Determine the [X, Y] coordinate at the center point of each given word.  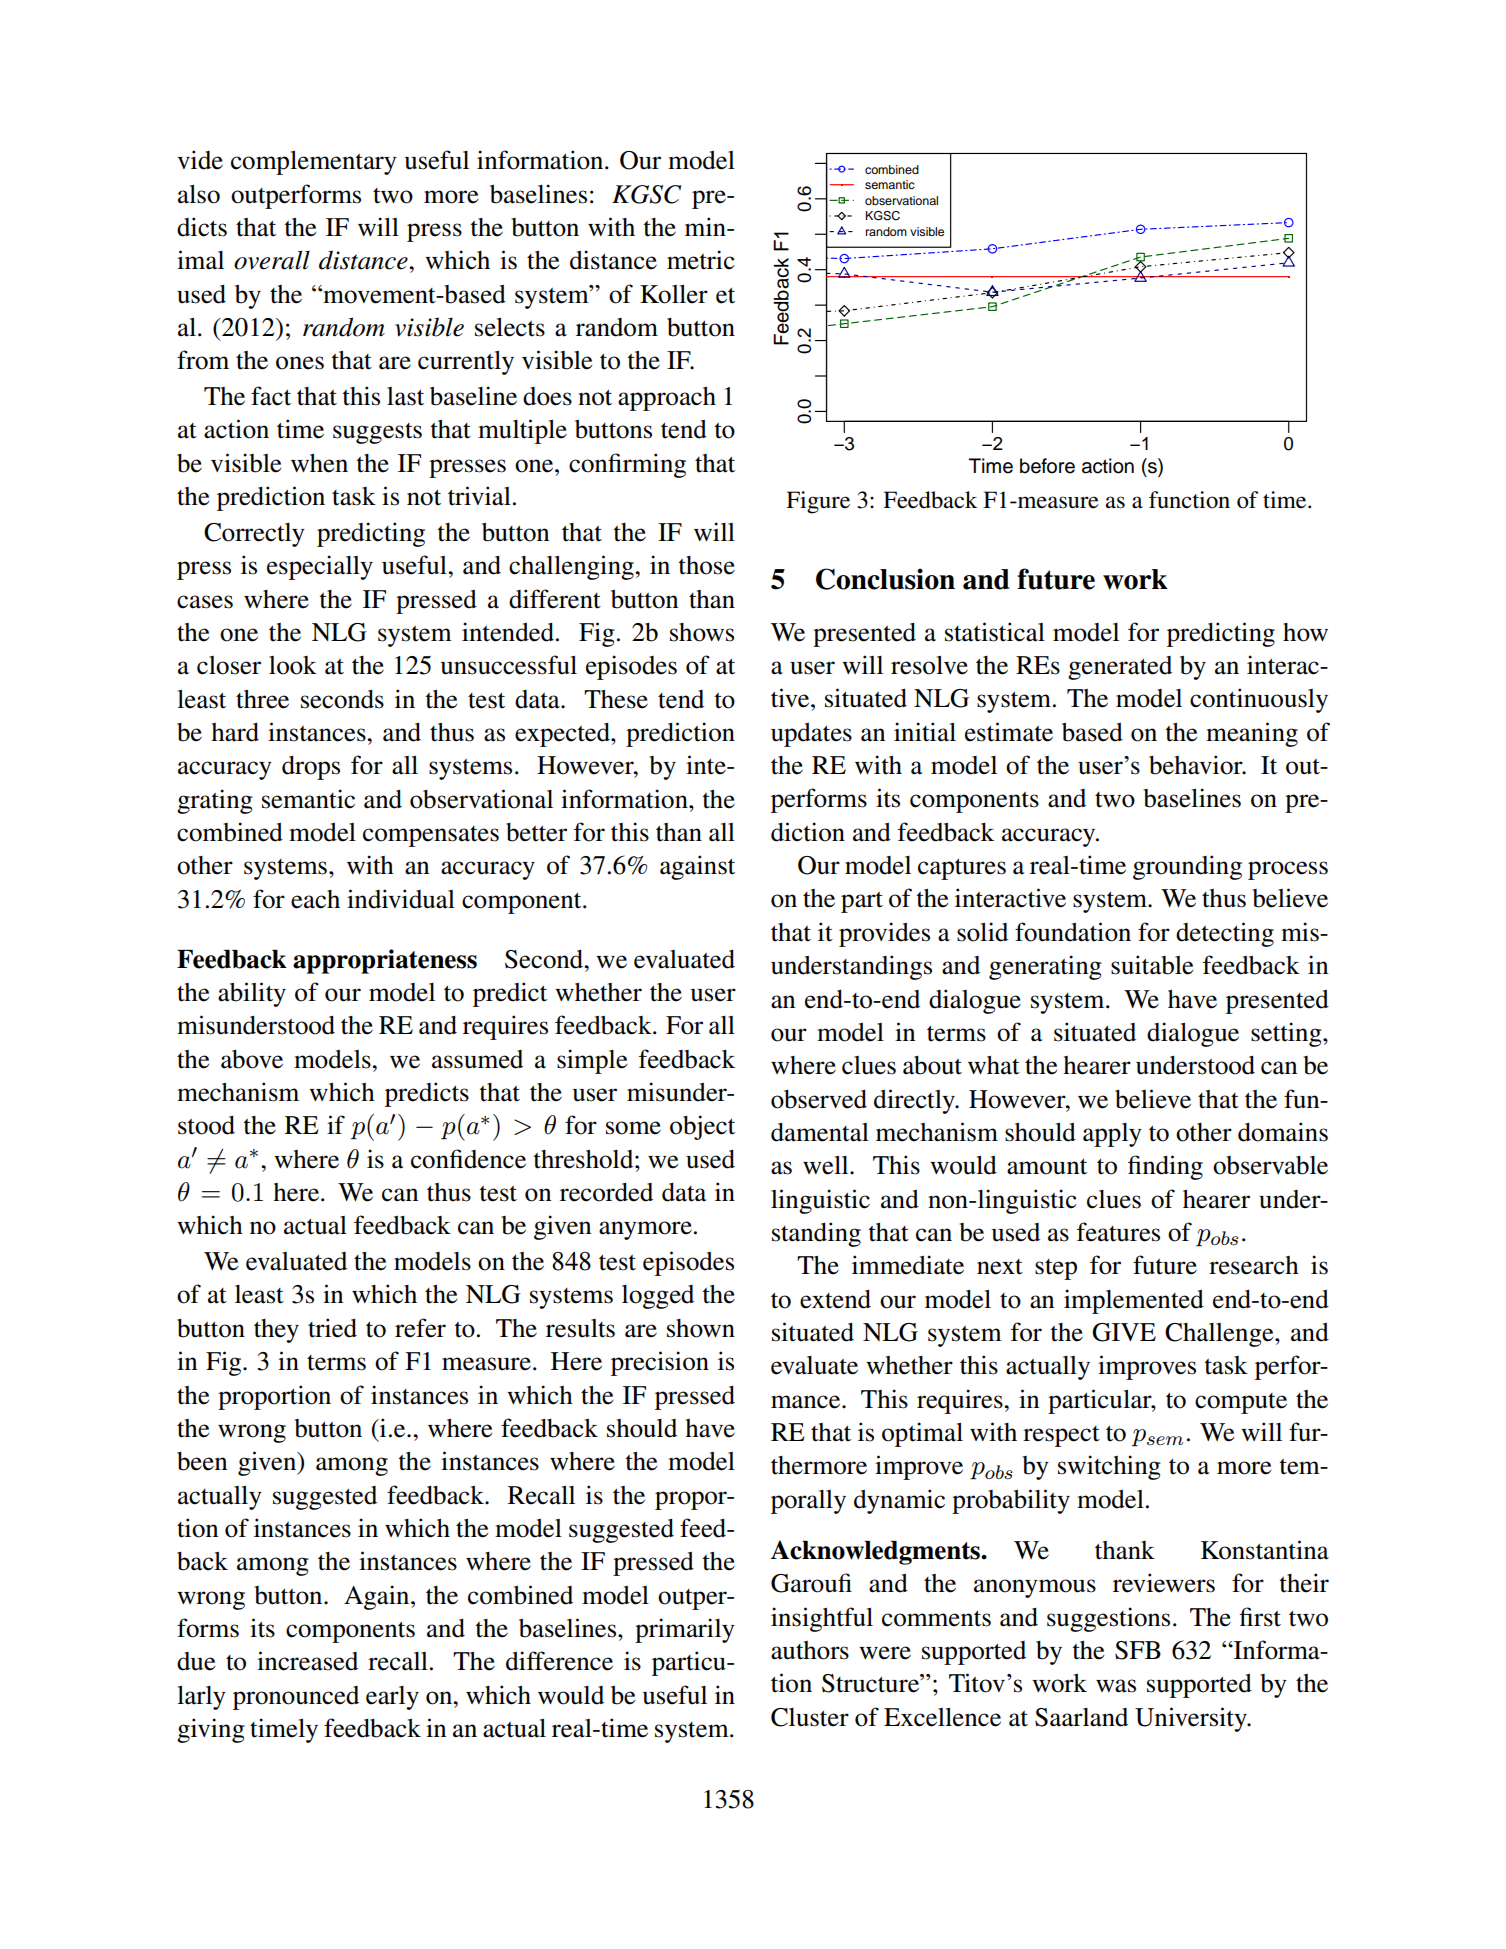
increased [307, 1661]
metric [701, 260]
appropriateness [385, 961]
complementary [314, 163]
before [1047, 466]
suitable [1152, 965]
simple [592, 1061]
